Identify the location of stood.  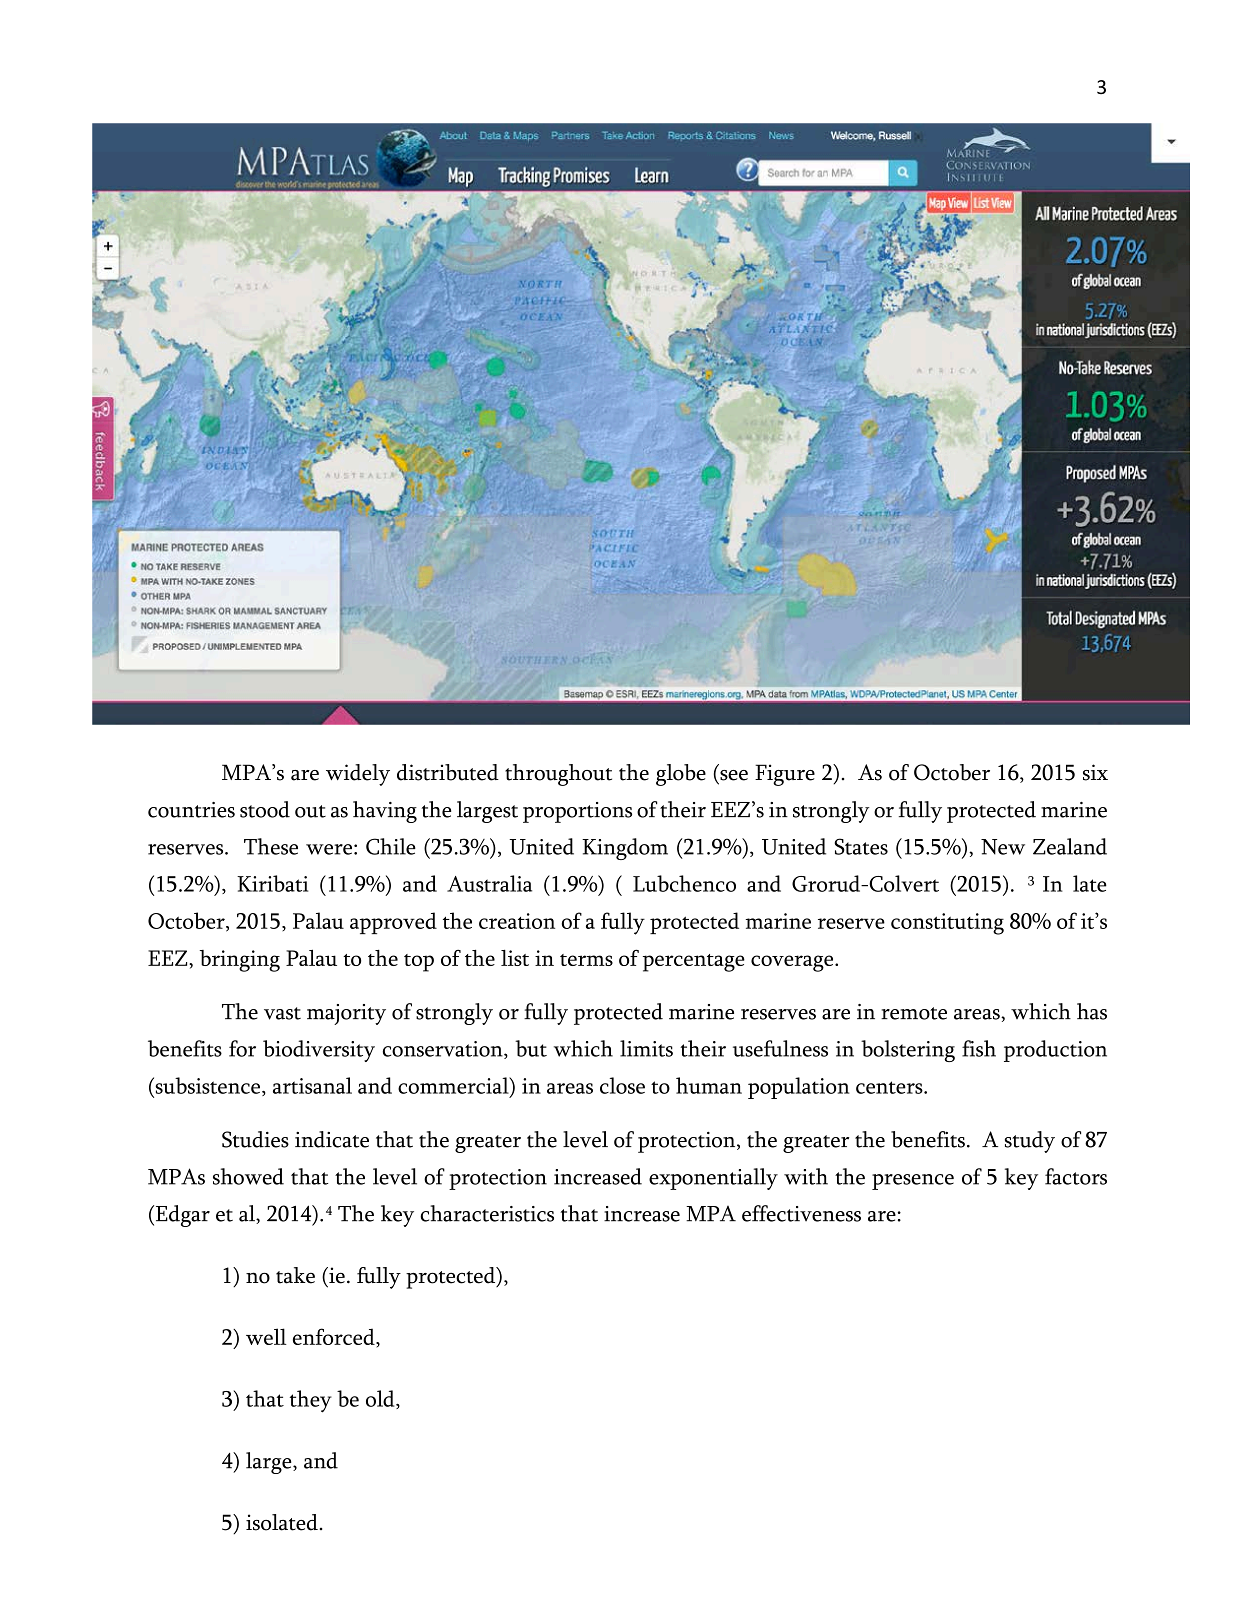
(265, 809).
